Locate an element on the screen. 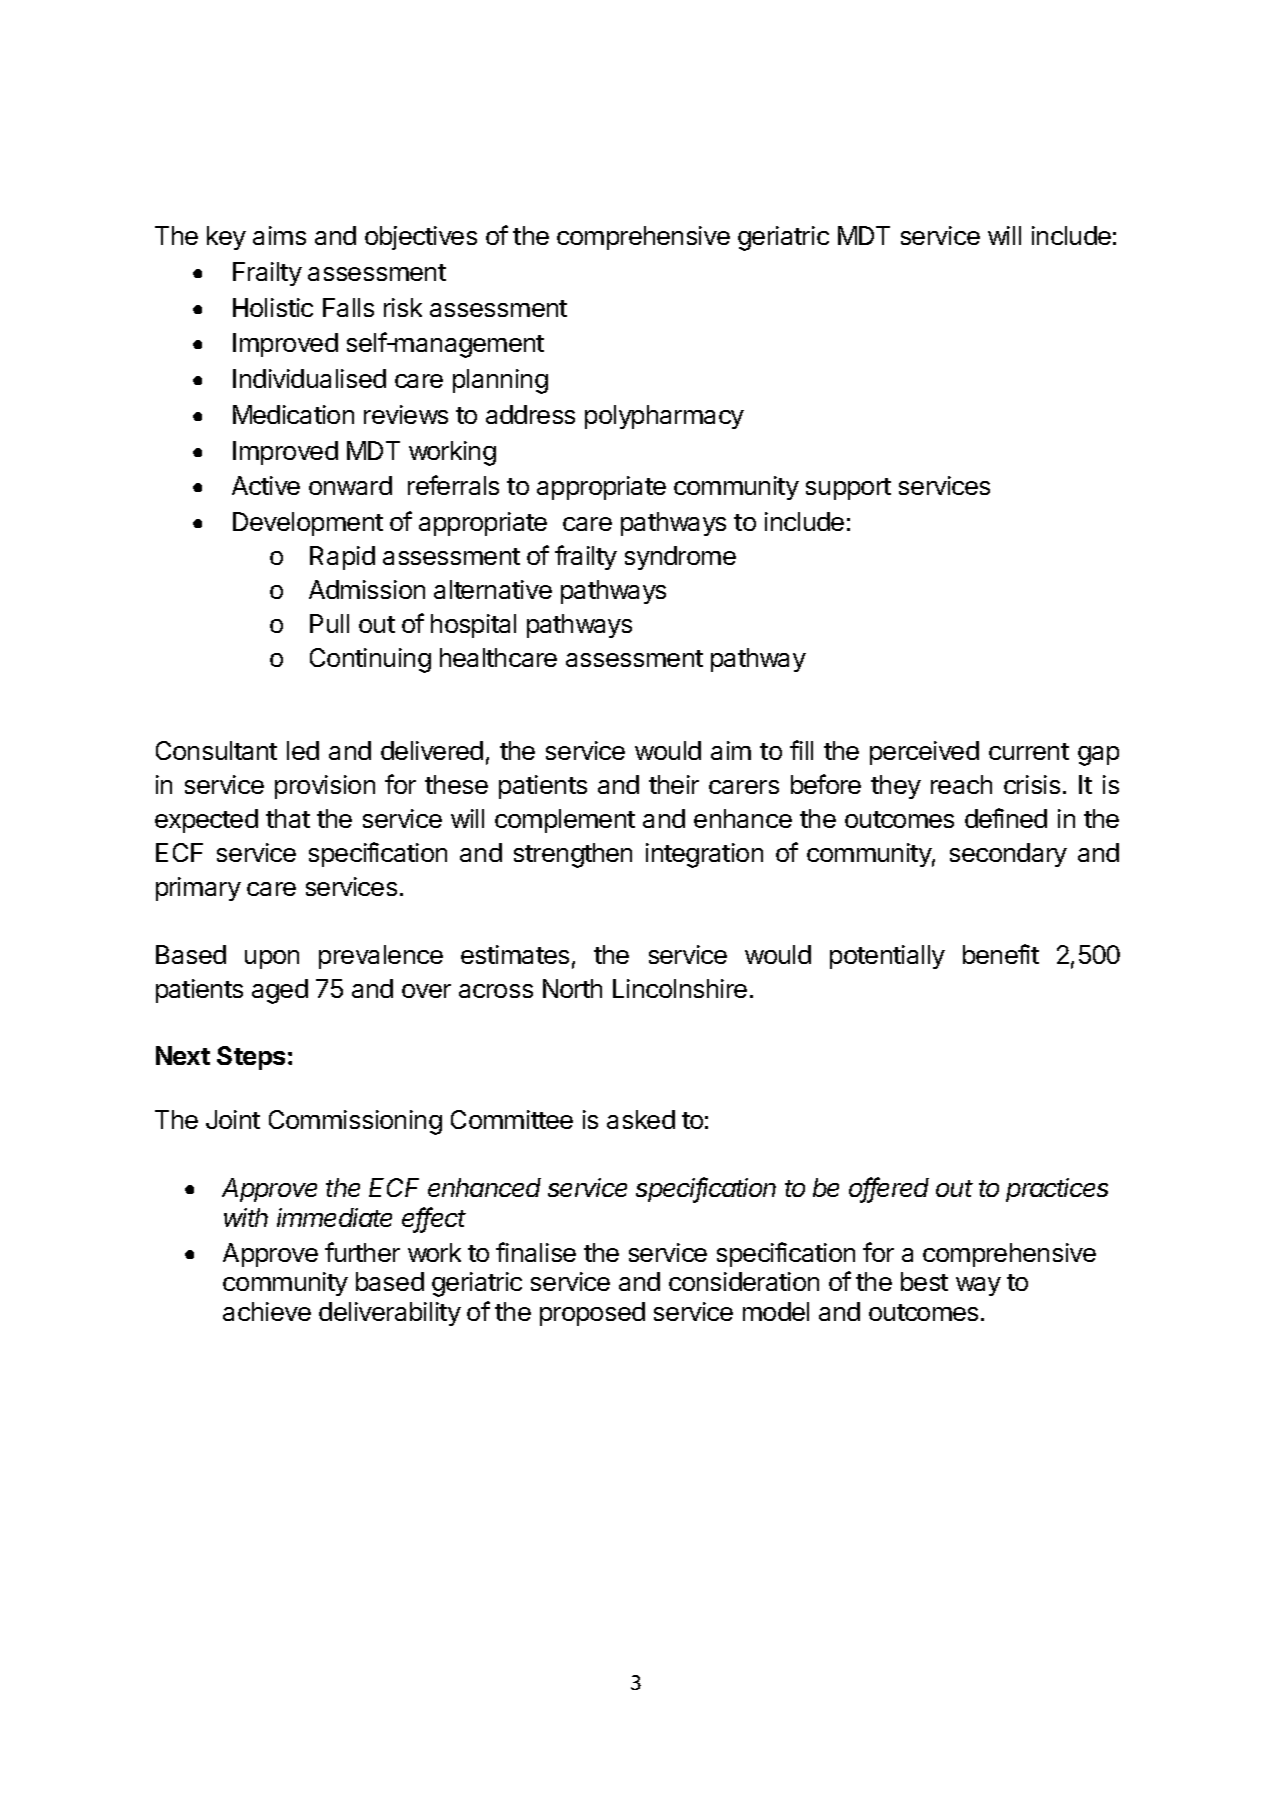  best is located at coordinates (924, 1281).
